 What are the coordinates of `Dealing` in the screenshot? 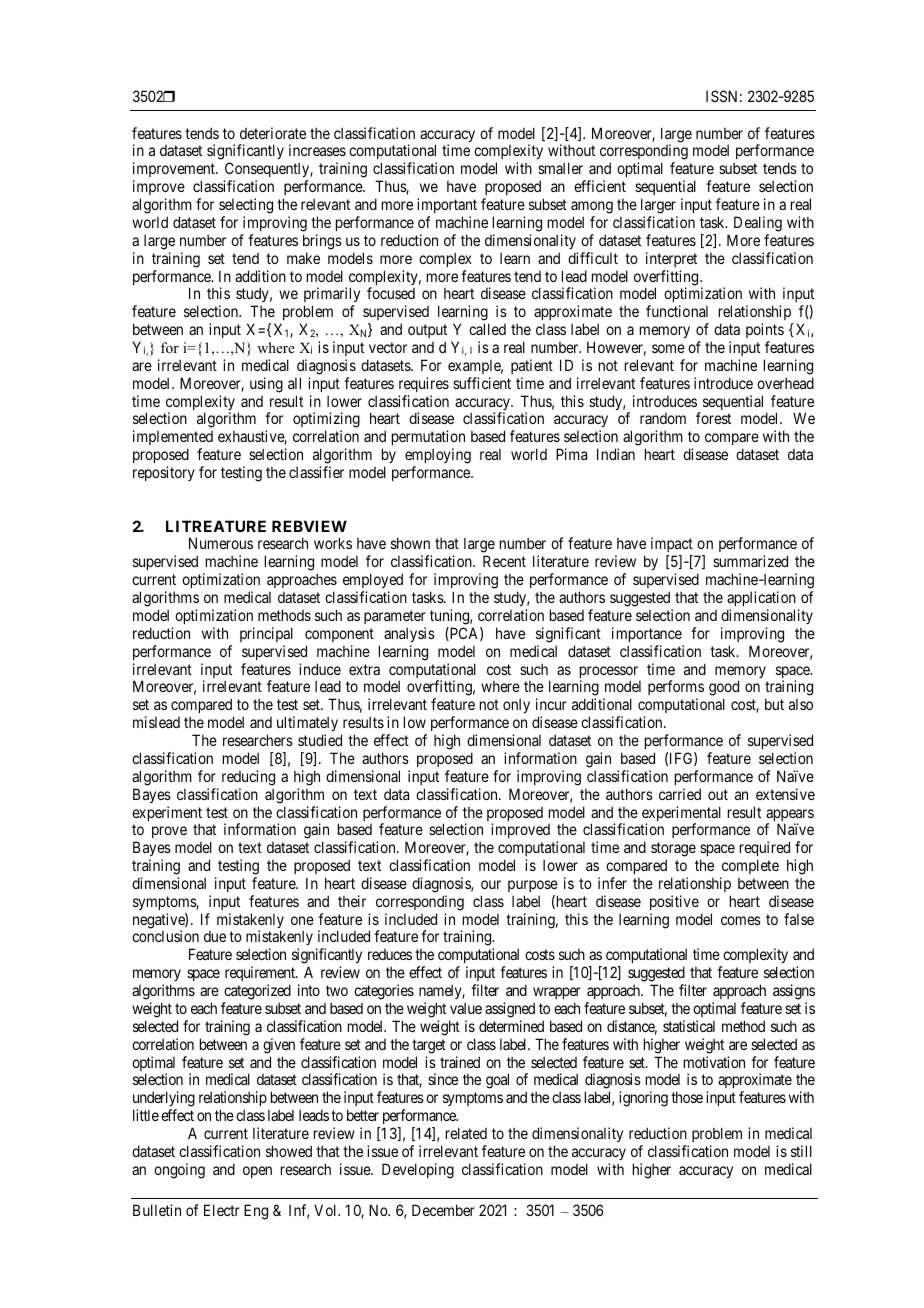 It's located at (758, 224).
